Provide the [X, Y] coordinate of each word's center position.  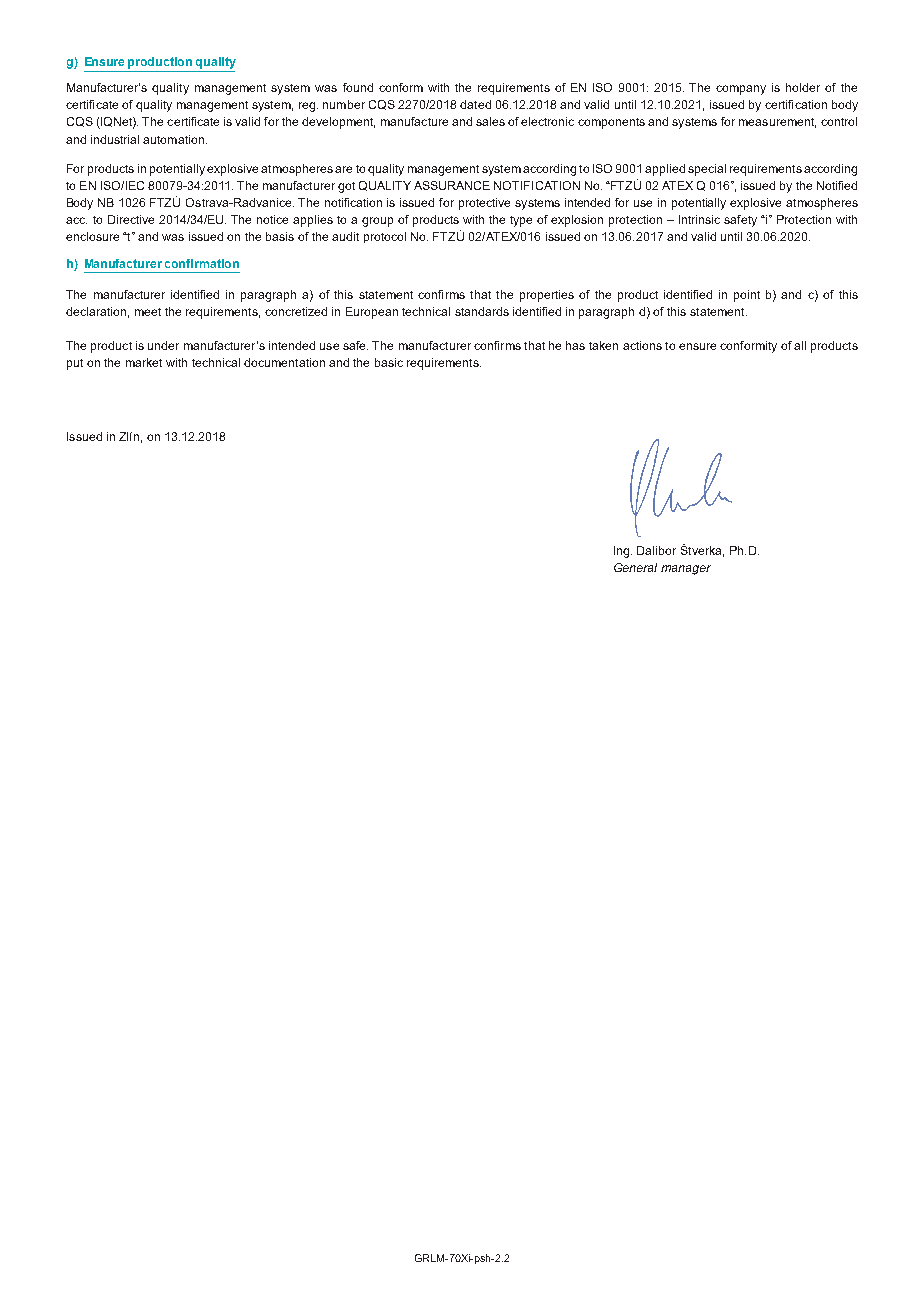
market [144, 362]
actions [642, 345]
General [635, 567]
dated [475, 104]
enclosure [92, 236]
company [741, 90]
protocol [385, 237]
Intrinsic [699, 219]
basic [389, 362]
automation [173, 139]
